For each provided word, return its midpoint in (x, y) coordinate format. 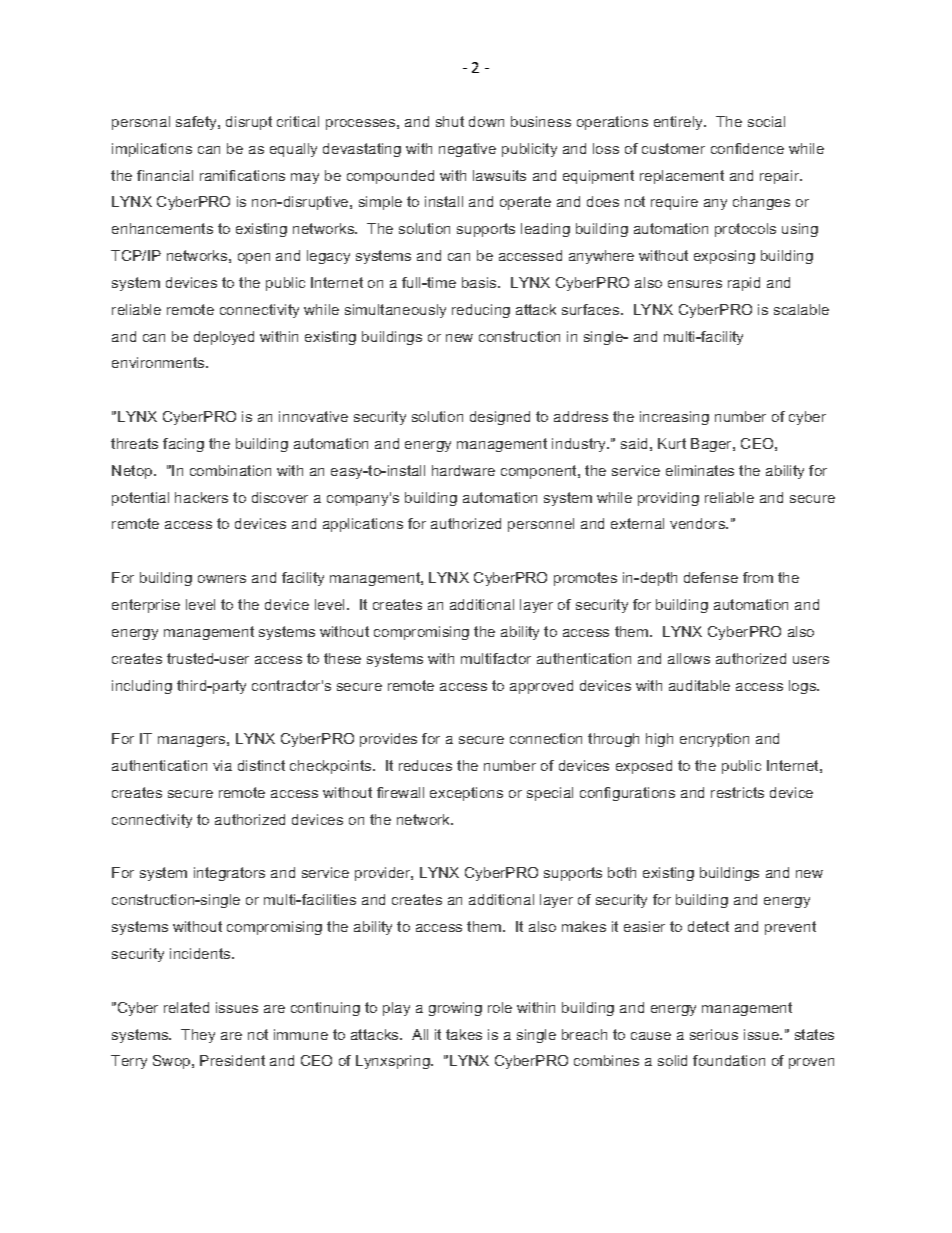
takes (464, 1034)
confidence (747, 148)
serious (714, 1034)
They (198, 1036)
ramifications (242, 175)
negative (467, 150)
